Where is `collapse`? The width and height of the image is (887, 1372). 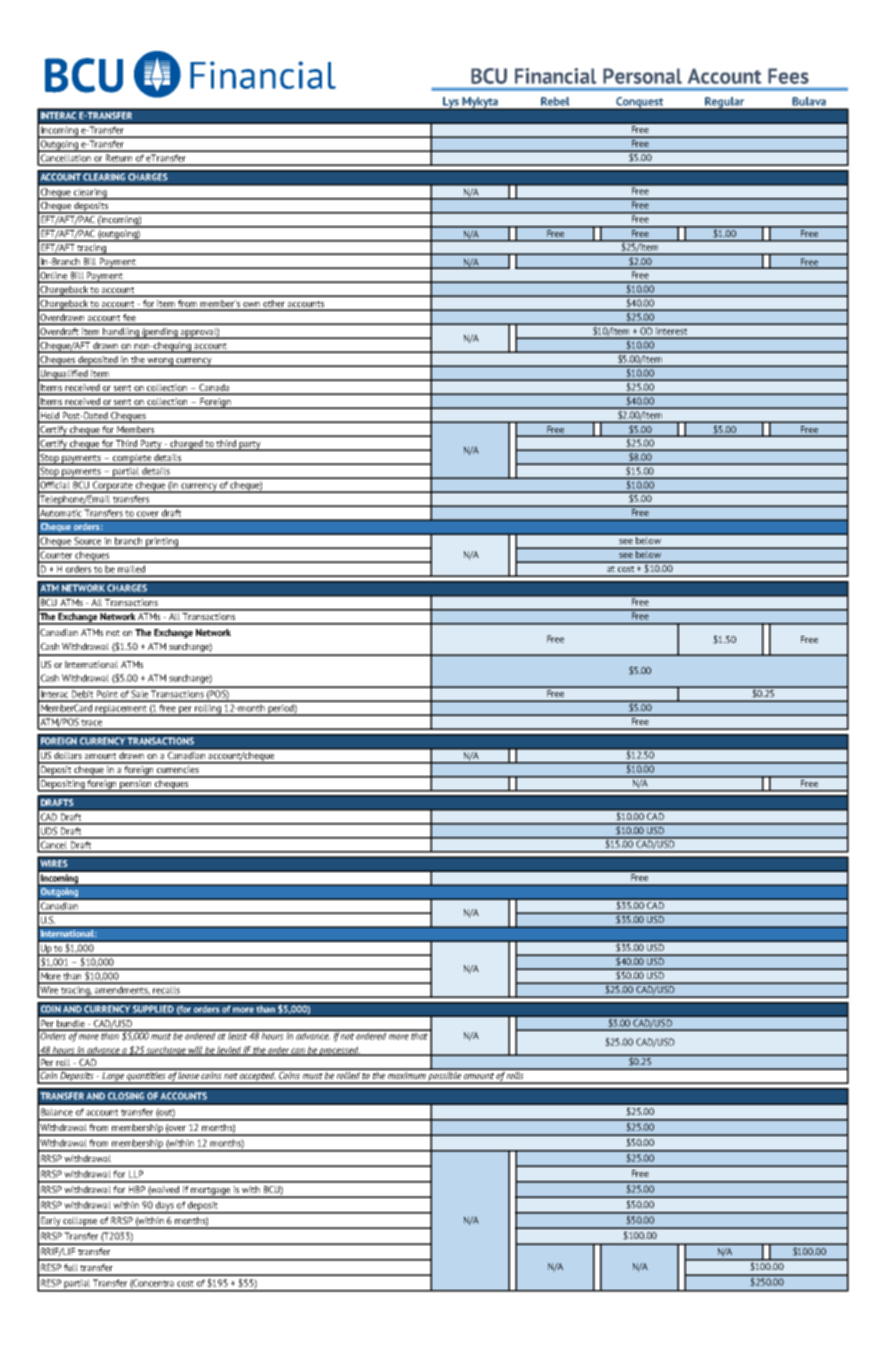 collapse is located at coordinates (80, 1223).
